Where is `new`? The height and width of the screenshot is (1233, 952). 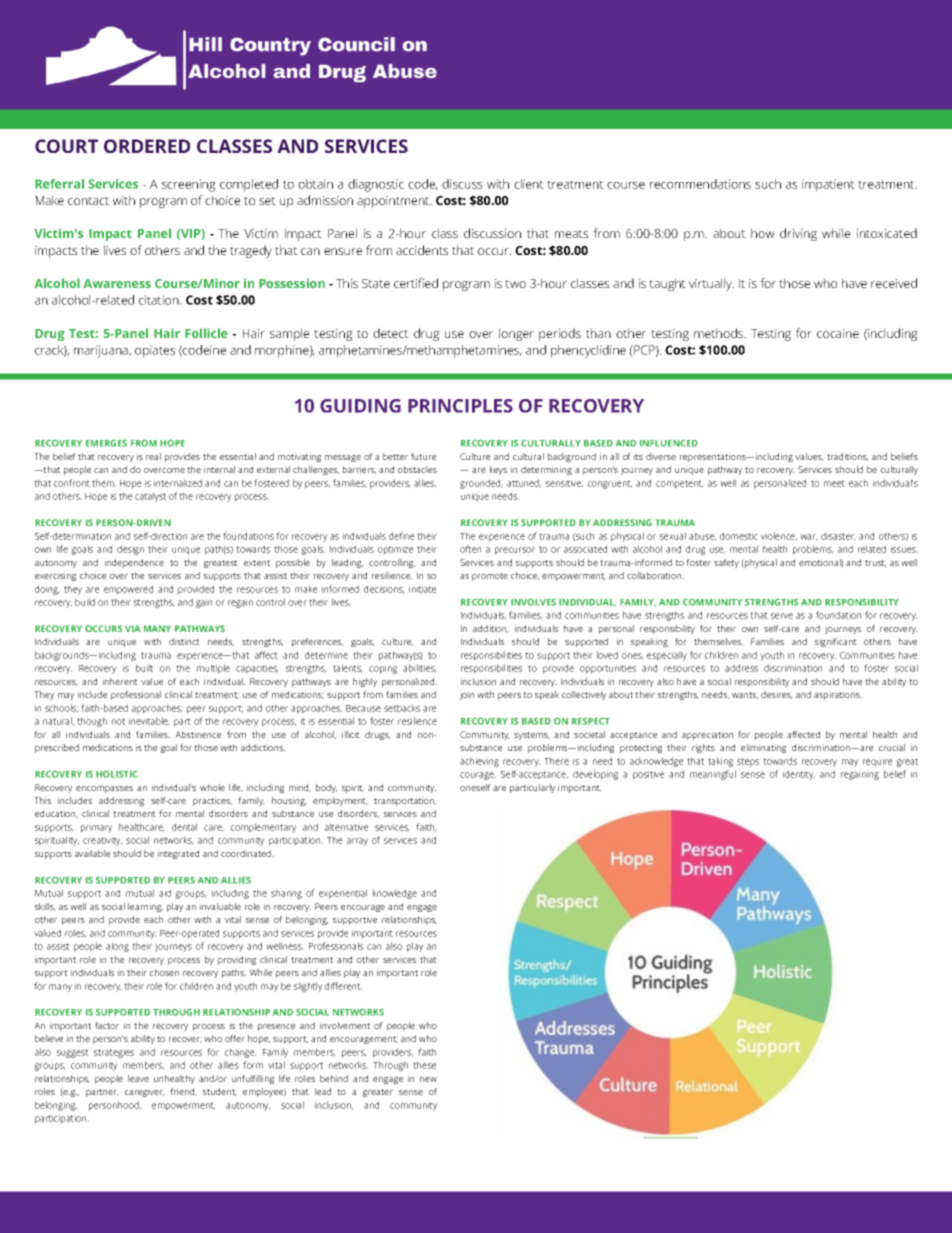 new is located at coordinates (428, 1079).
